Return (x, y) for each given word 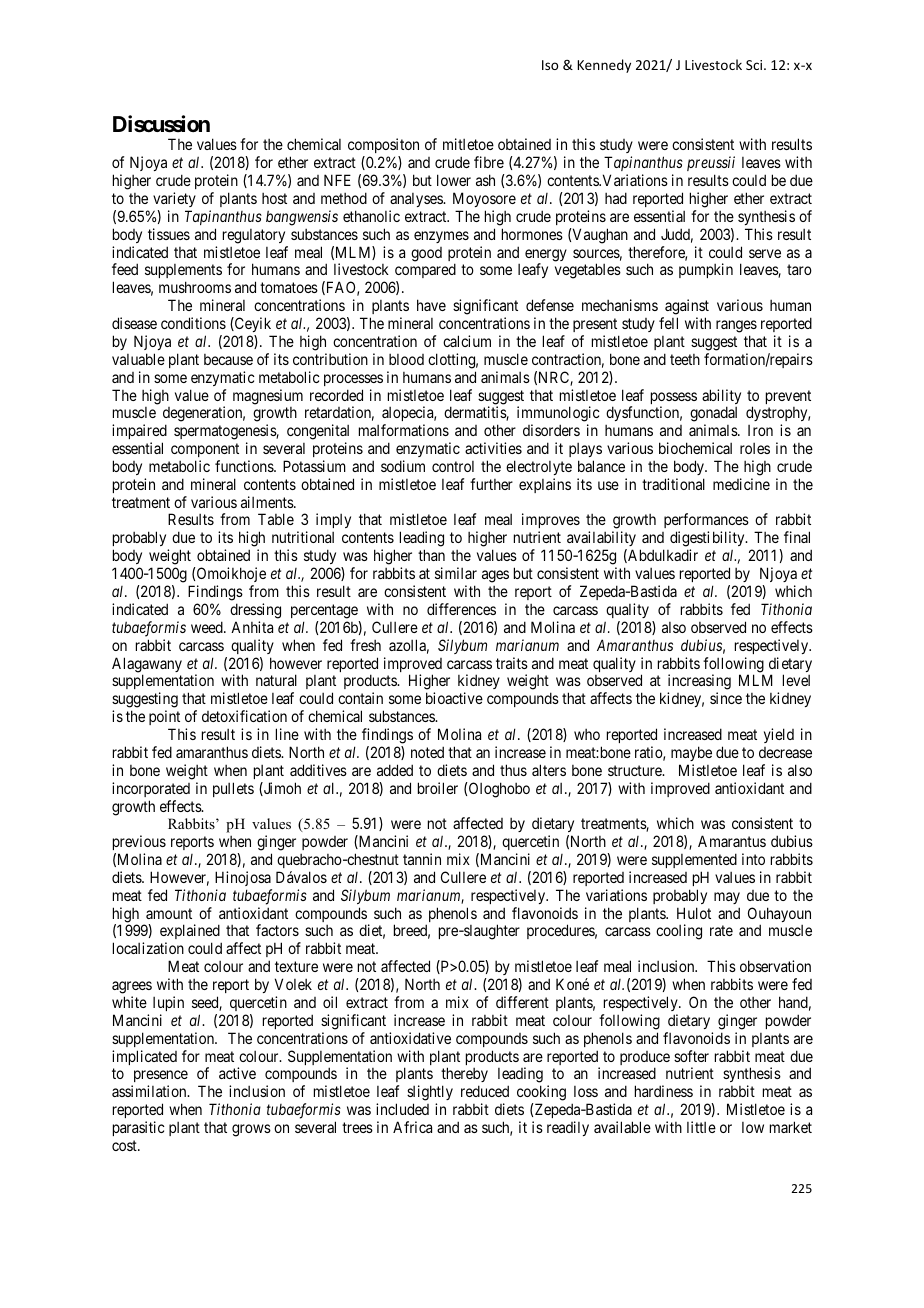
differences (461, 609)
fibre (489, 162)
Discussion (161, 124)
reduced (485, 1091)
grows (251, 1130)
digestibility (708, 540)
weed (208, 627)
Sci (755, 65)
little (701, 1127)
